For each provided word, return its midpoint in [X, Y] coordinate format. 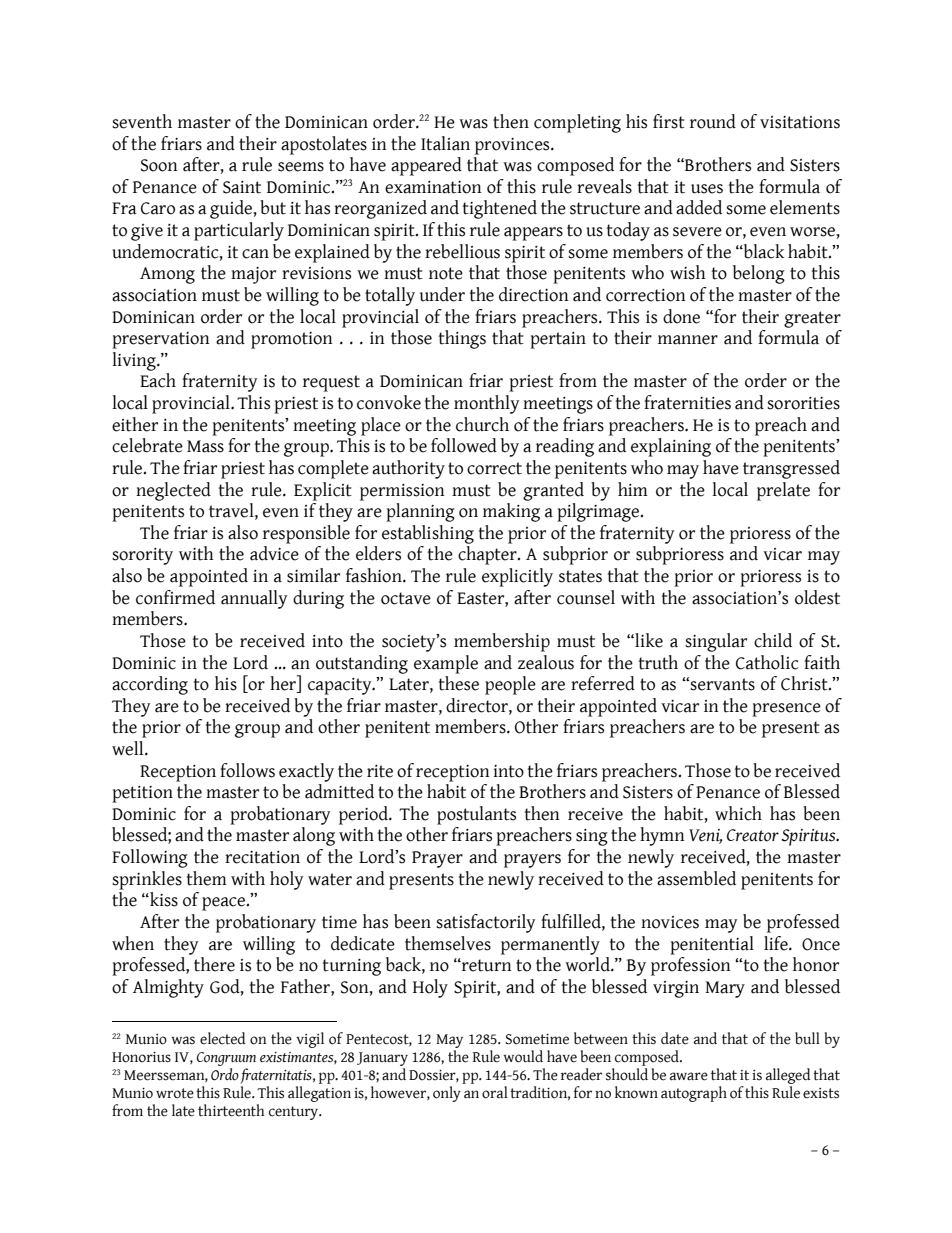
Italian [445, 143]
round [713, 121]
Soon [159, 165]
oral [495, 1092]
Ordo [225, 1074]
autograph [694, 1094]
